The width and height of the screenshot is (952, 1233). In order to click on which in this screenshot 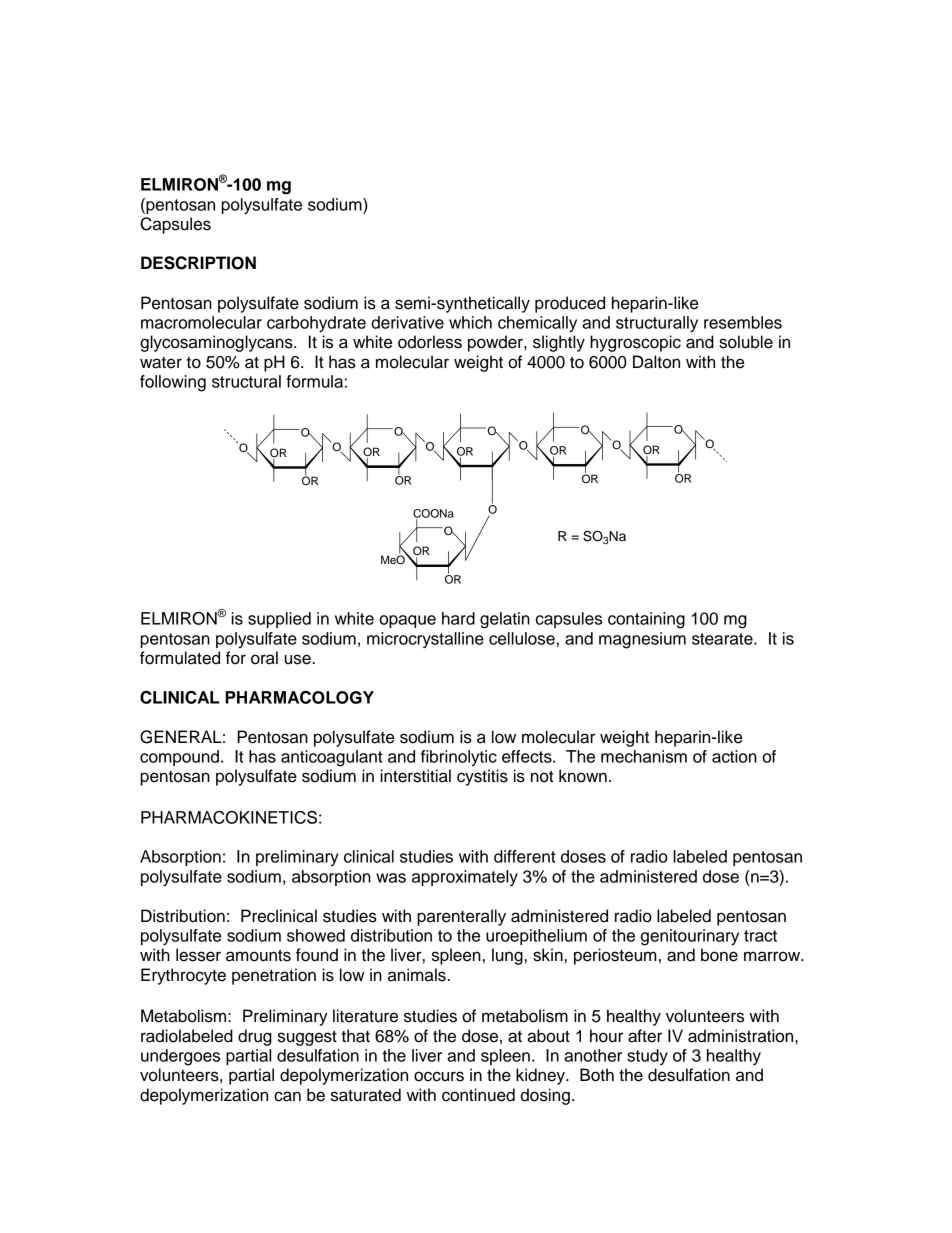, I will do `click(470, 322)`.
